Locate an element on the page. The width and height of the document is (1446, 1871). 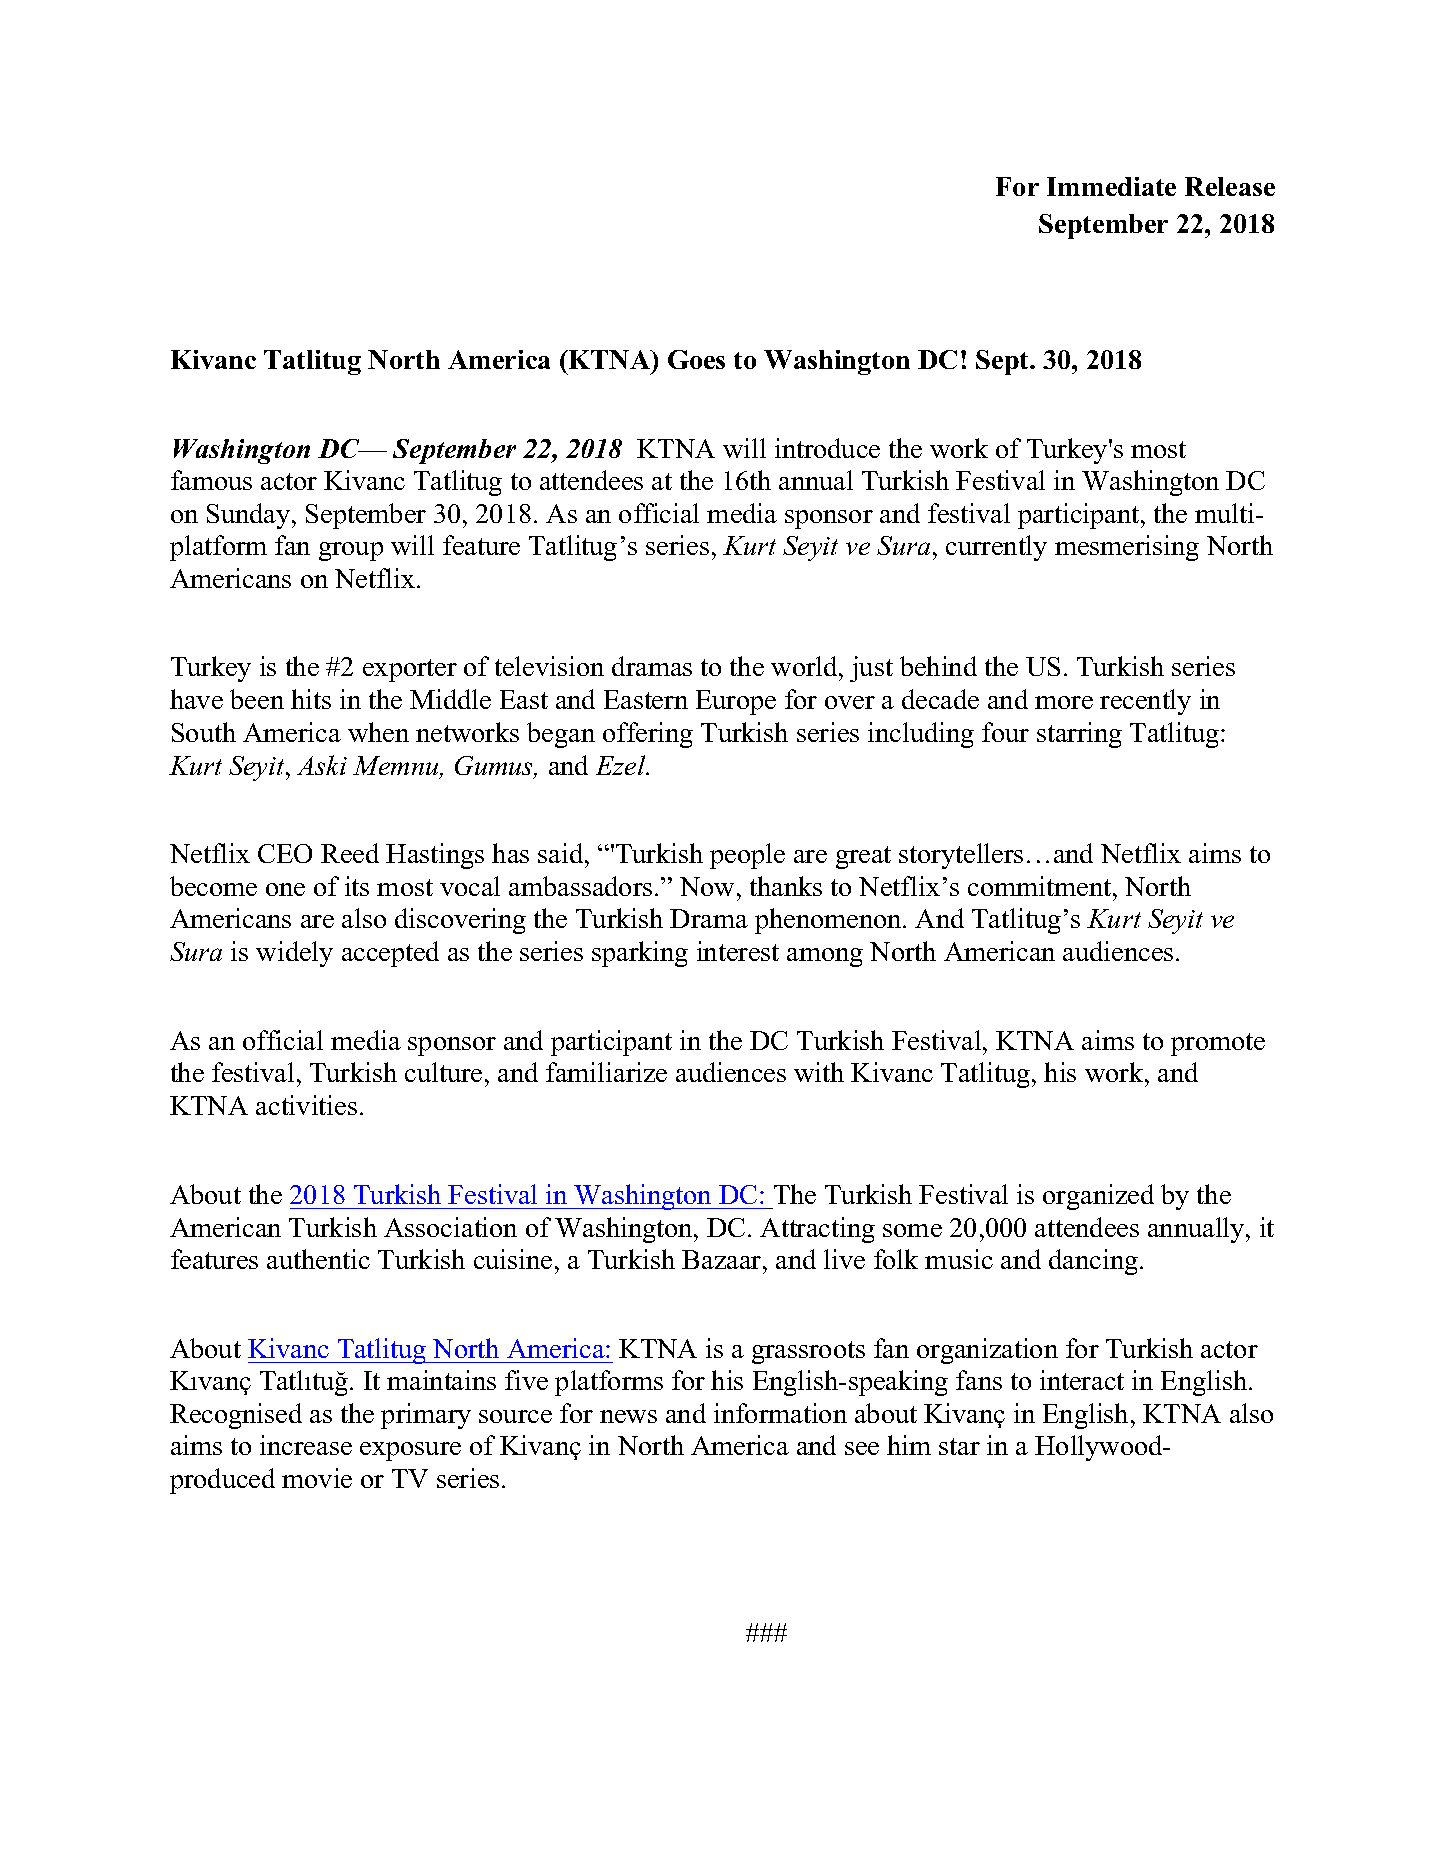
Release is located at coordinates (1230, 186).
